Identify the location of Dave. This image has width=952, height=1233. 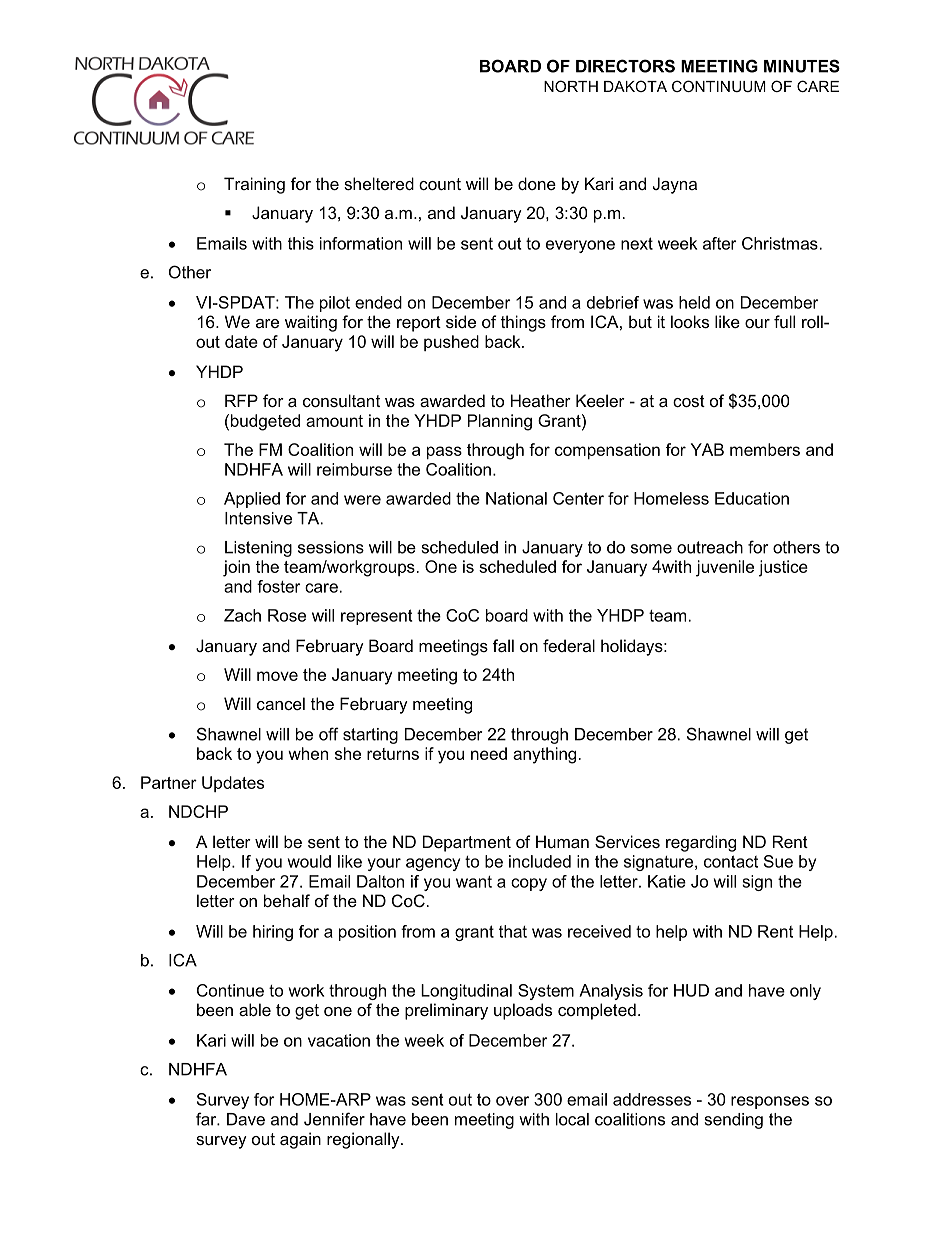
(246, 1119).
